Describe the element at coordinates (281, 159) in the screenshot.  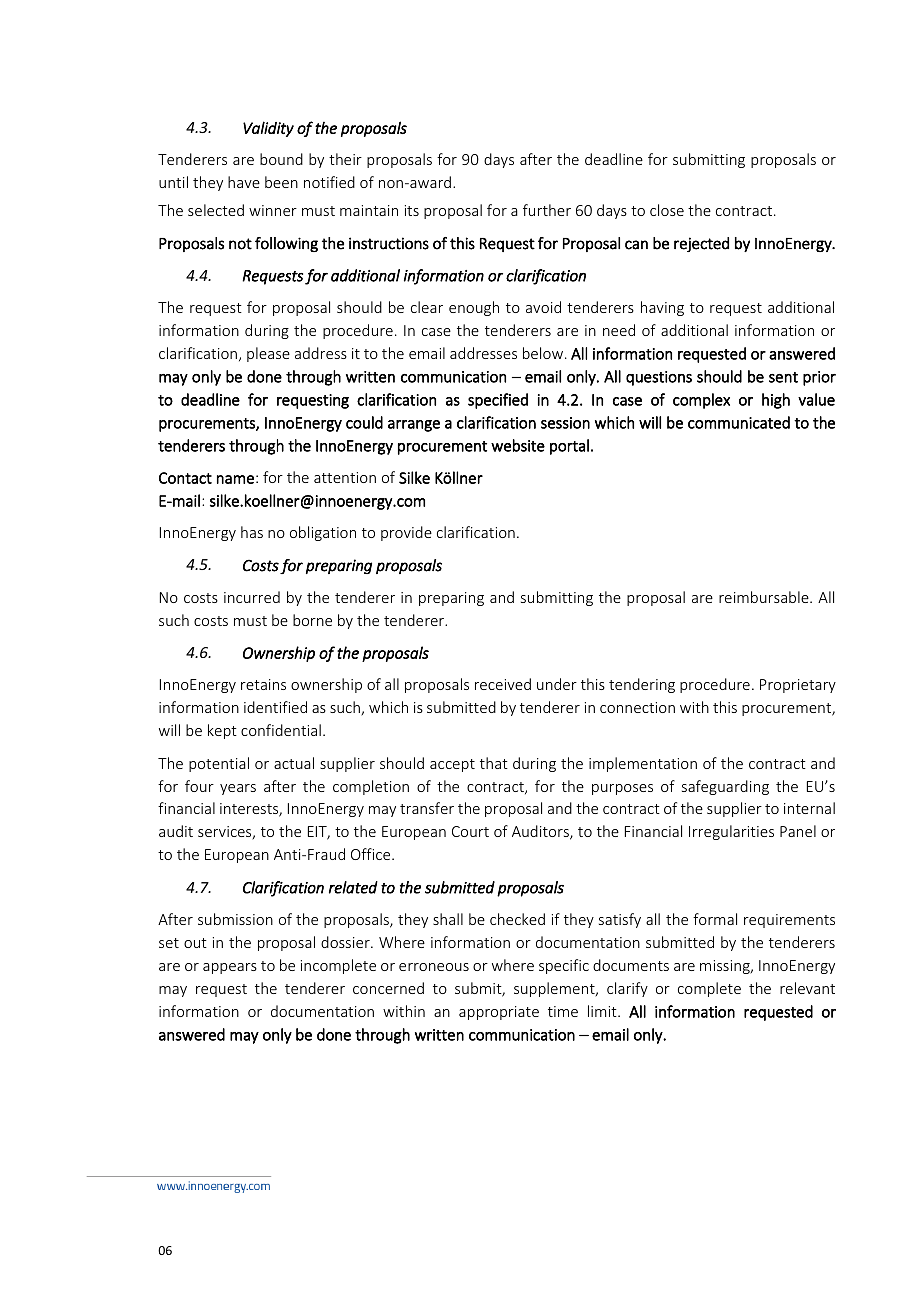
I see `bound` at that location.
